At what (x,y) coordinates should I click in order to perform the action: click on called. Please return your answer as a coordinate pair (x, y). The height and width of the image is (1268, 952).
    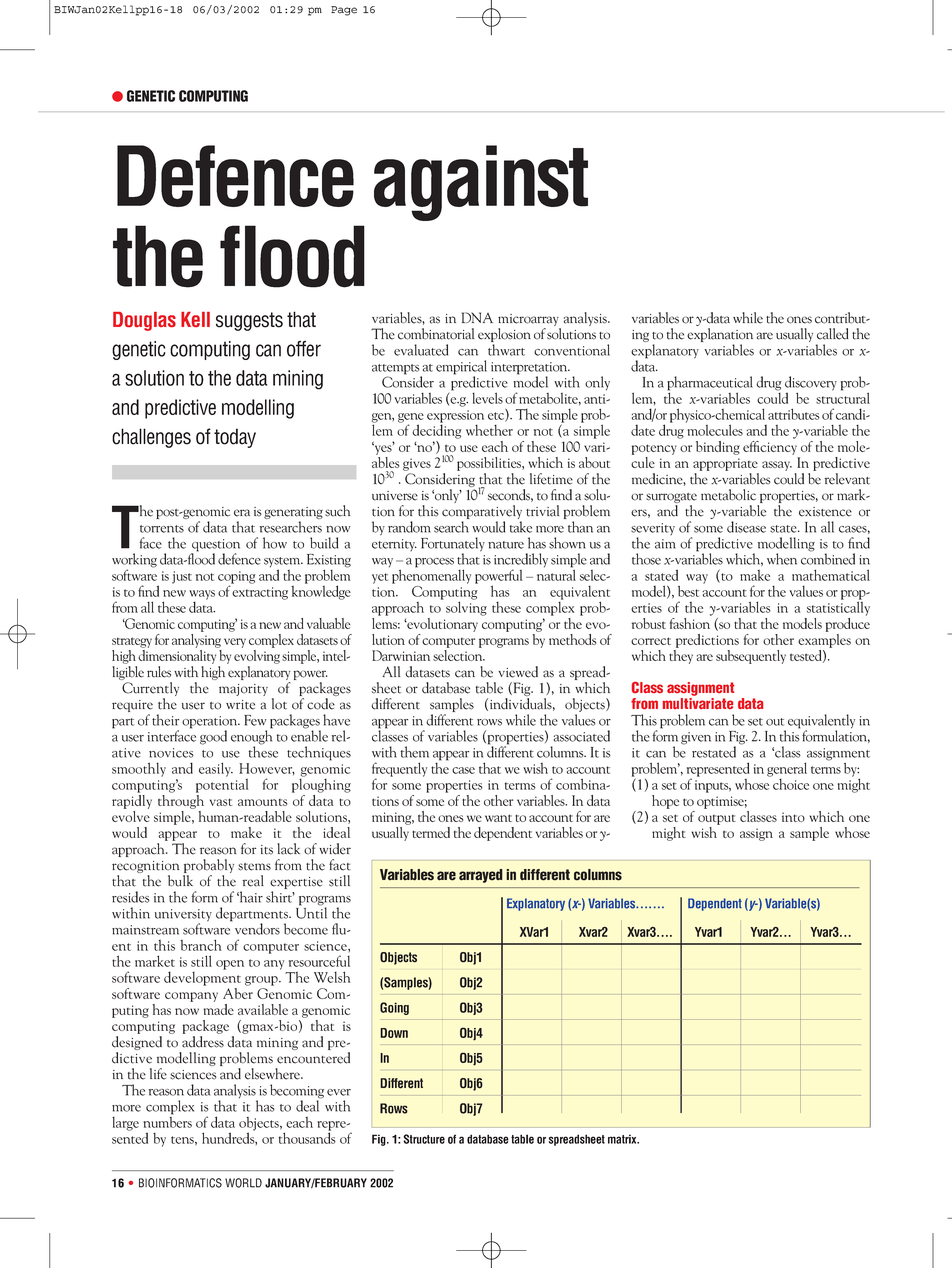
    Looking at the image, I should click on (833, 334).
